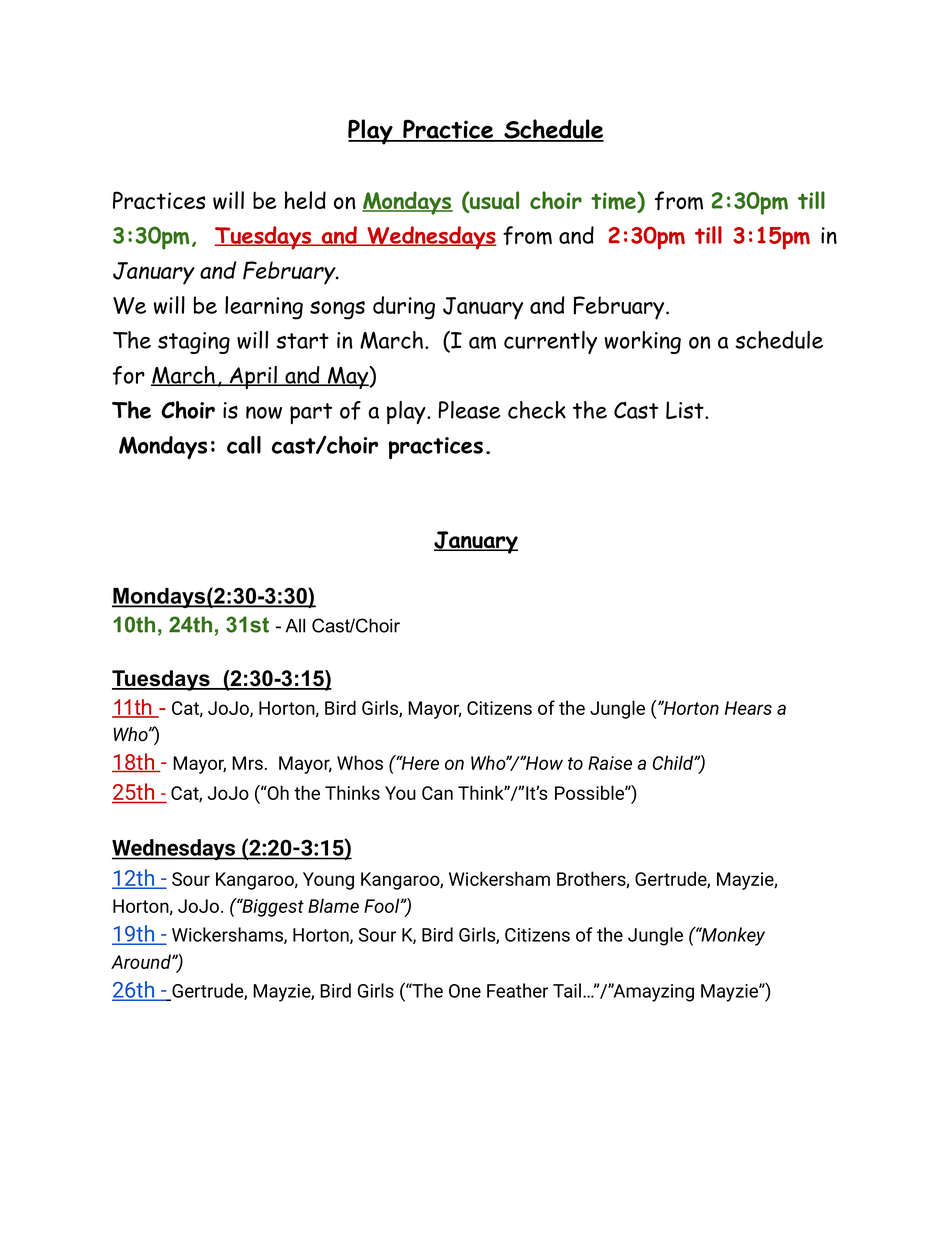 This screenshot has height=1233, width=952. What do you see at coordinates (142, 961) in the screenshot?
I see `Around` at bounding box center [142, 961].
